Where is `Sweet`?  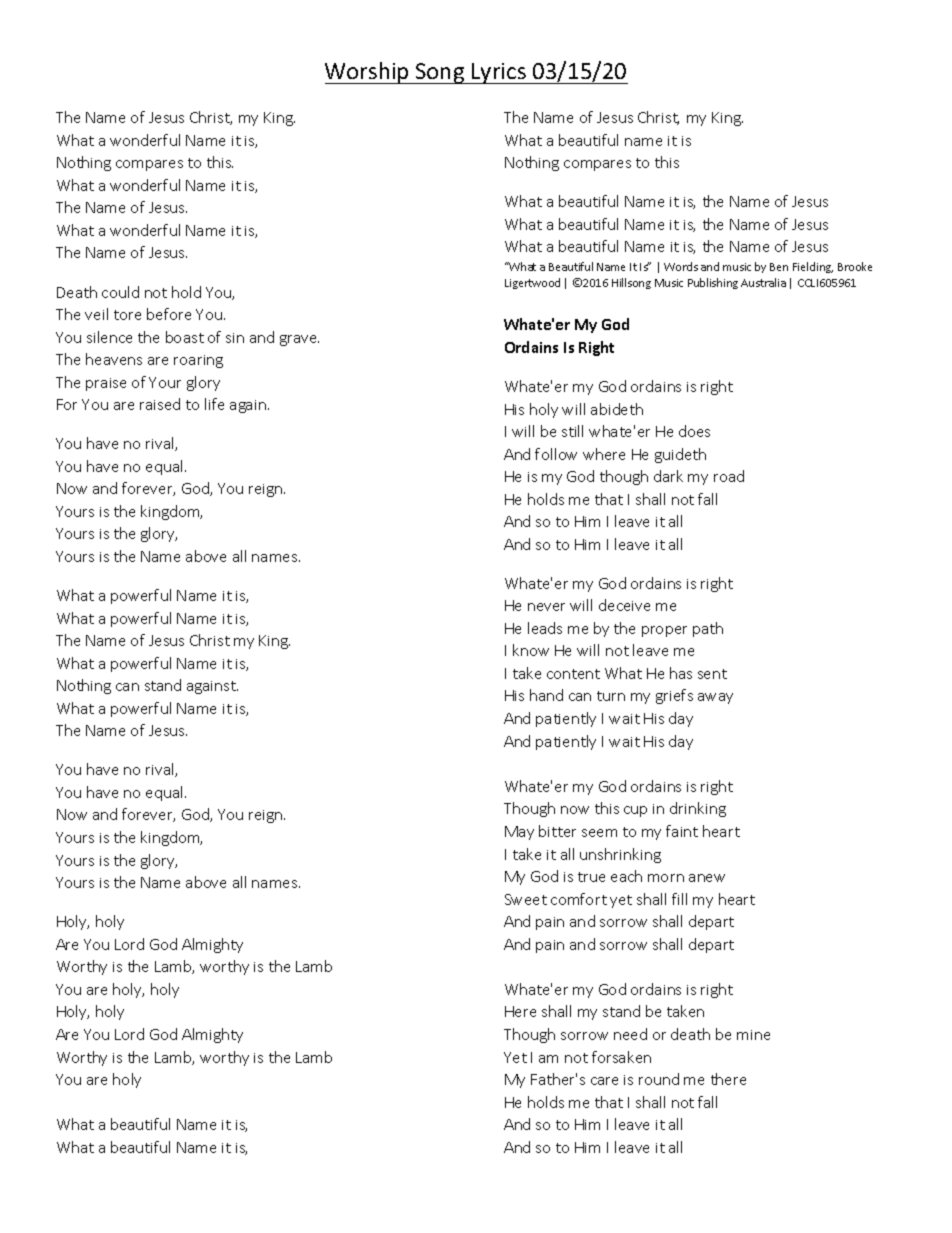 Sweet is located at coordinates (526, 899).
